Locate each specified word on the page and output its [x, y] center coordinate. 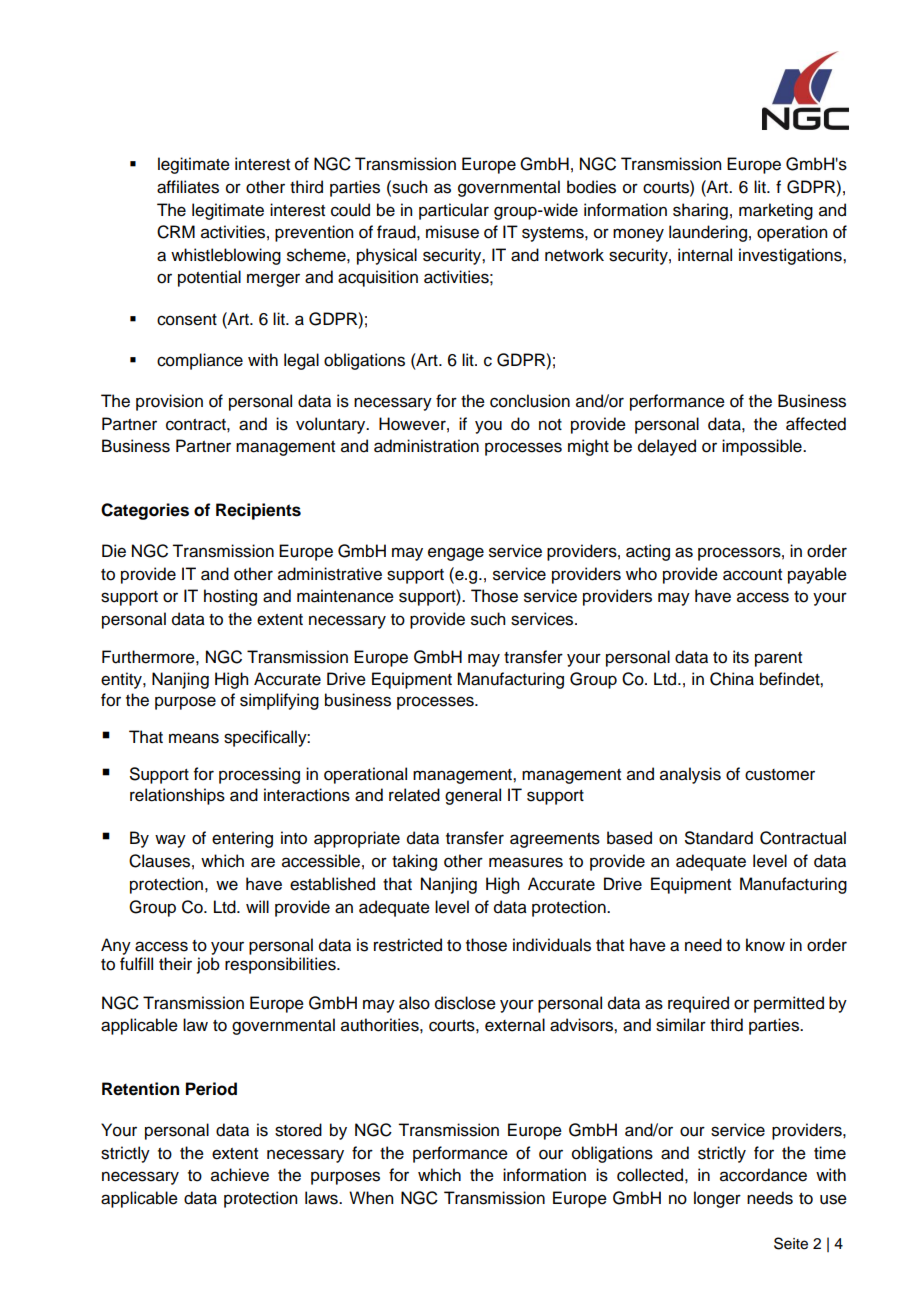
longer [717, 1199]
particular [454, 211]
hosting [230, 597]
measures [526, 862]
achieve [240, 1175]
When [371, 1198]
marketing [776, 211]
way [170, 841]
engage [456, 554]
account [752, 575]
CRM [176, 232]
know [765, 945]
